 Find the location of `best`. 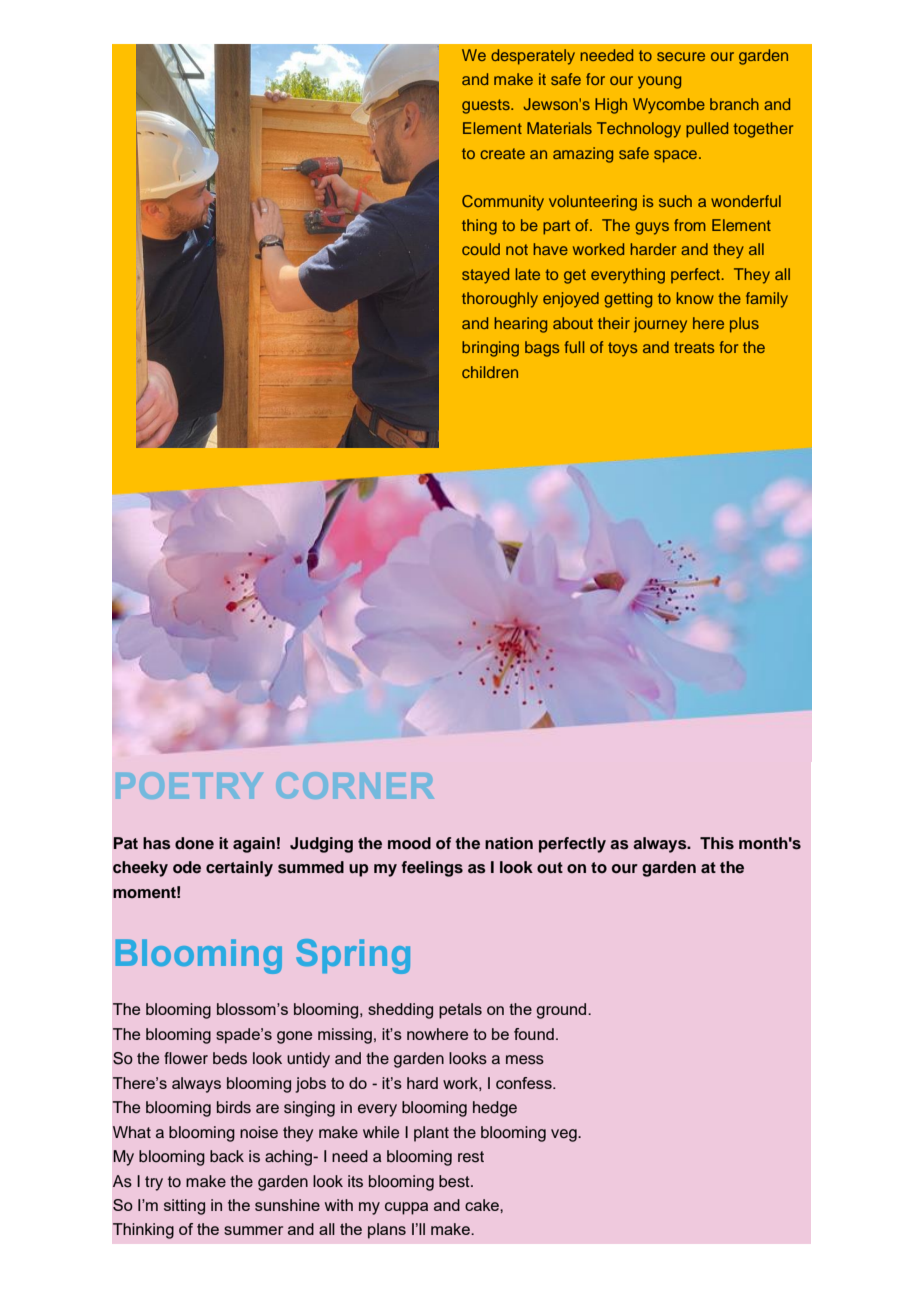

best is located at coordinates (455, 1181).
